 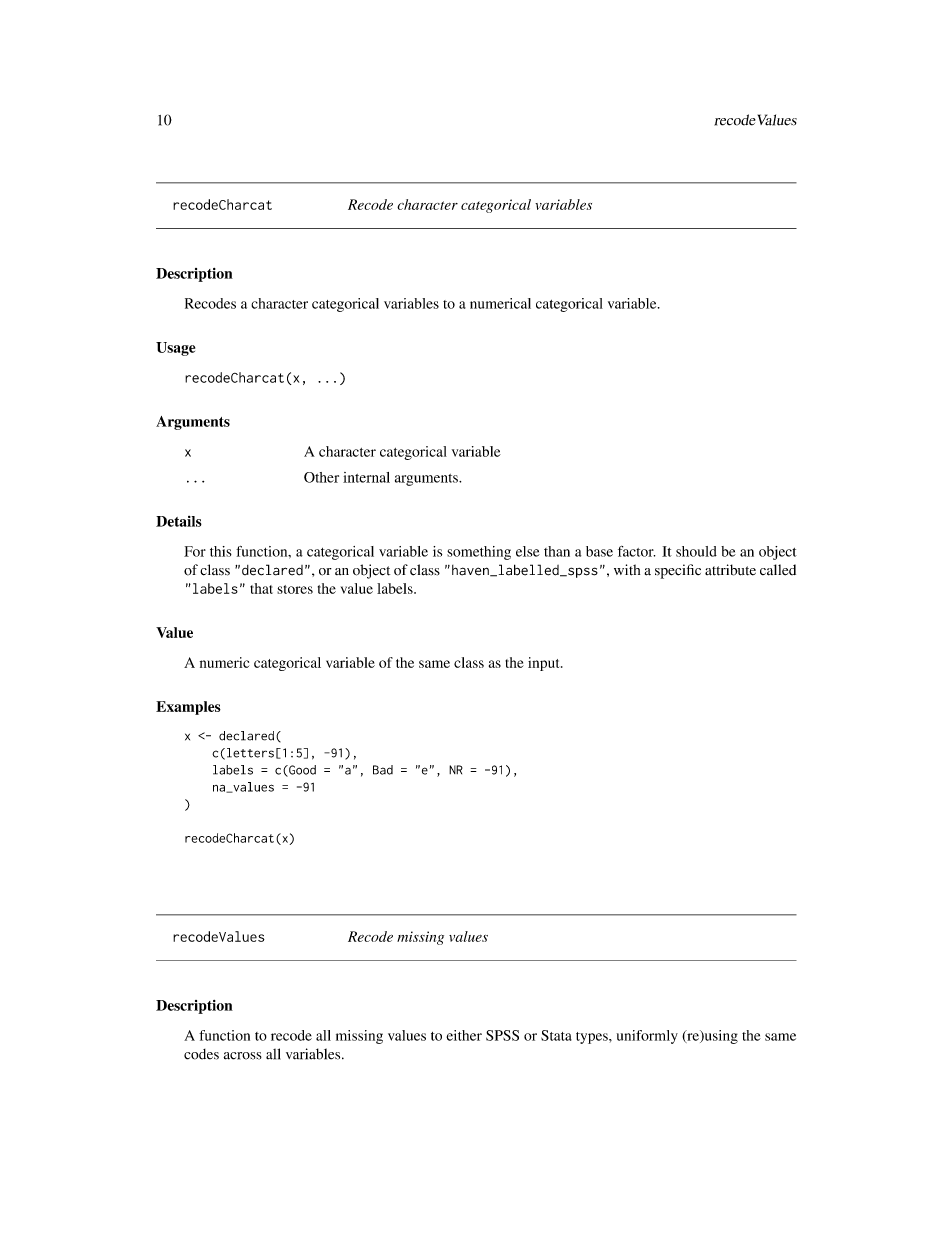 I want to click on either, so click(x=464, y=1035).
